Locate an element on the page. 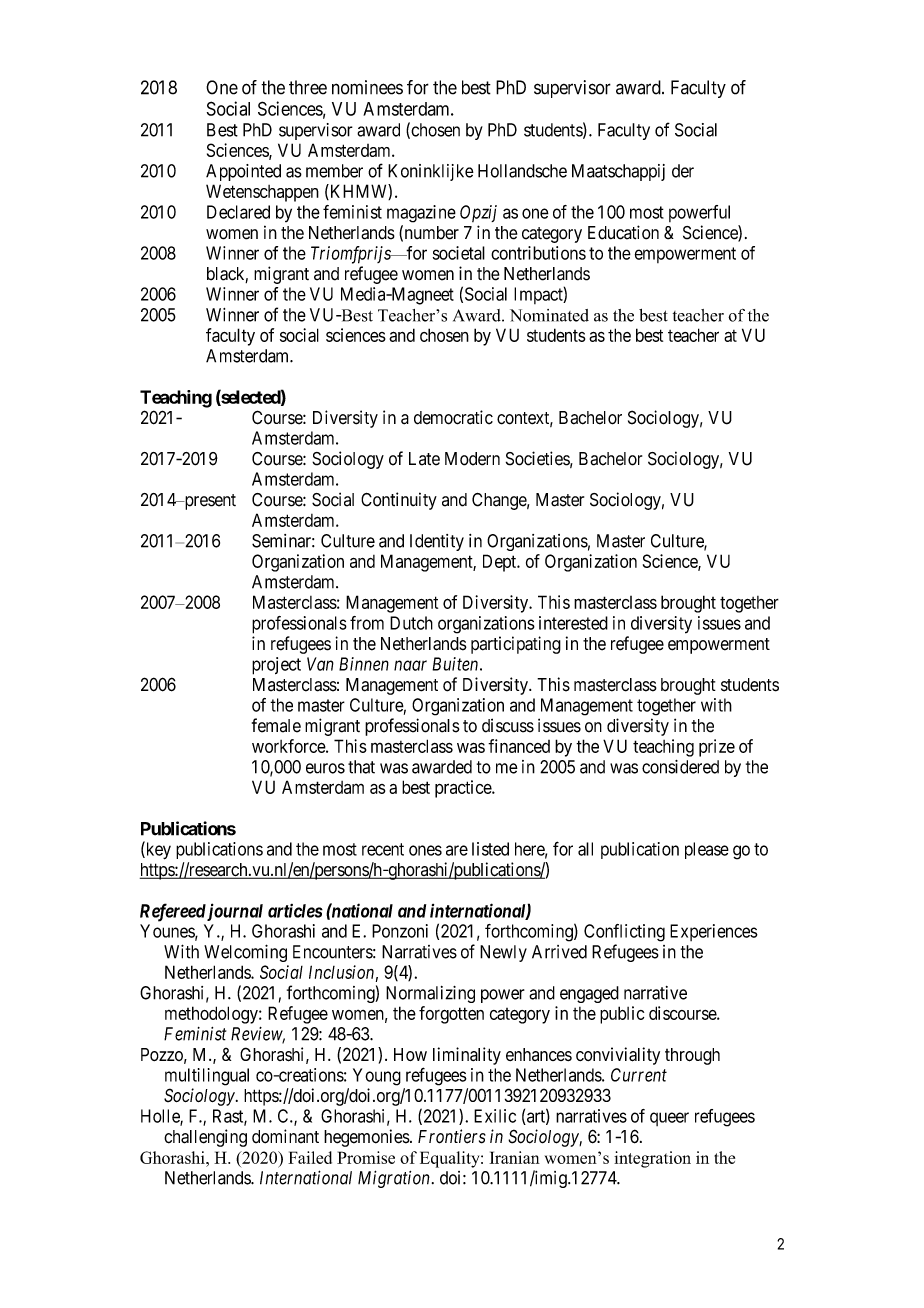 This page has height=1308, width=924. interested is located at coordinates (573, 623).
